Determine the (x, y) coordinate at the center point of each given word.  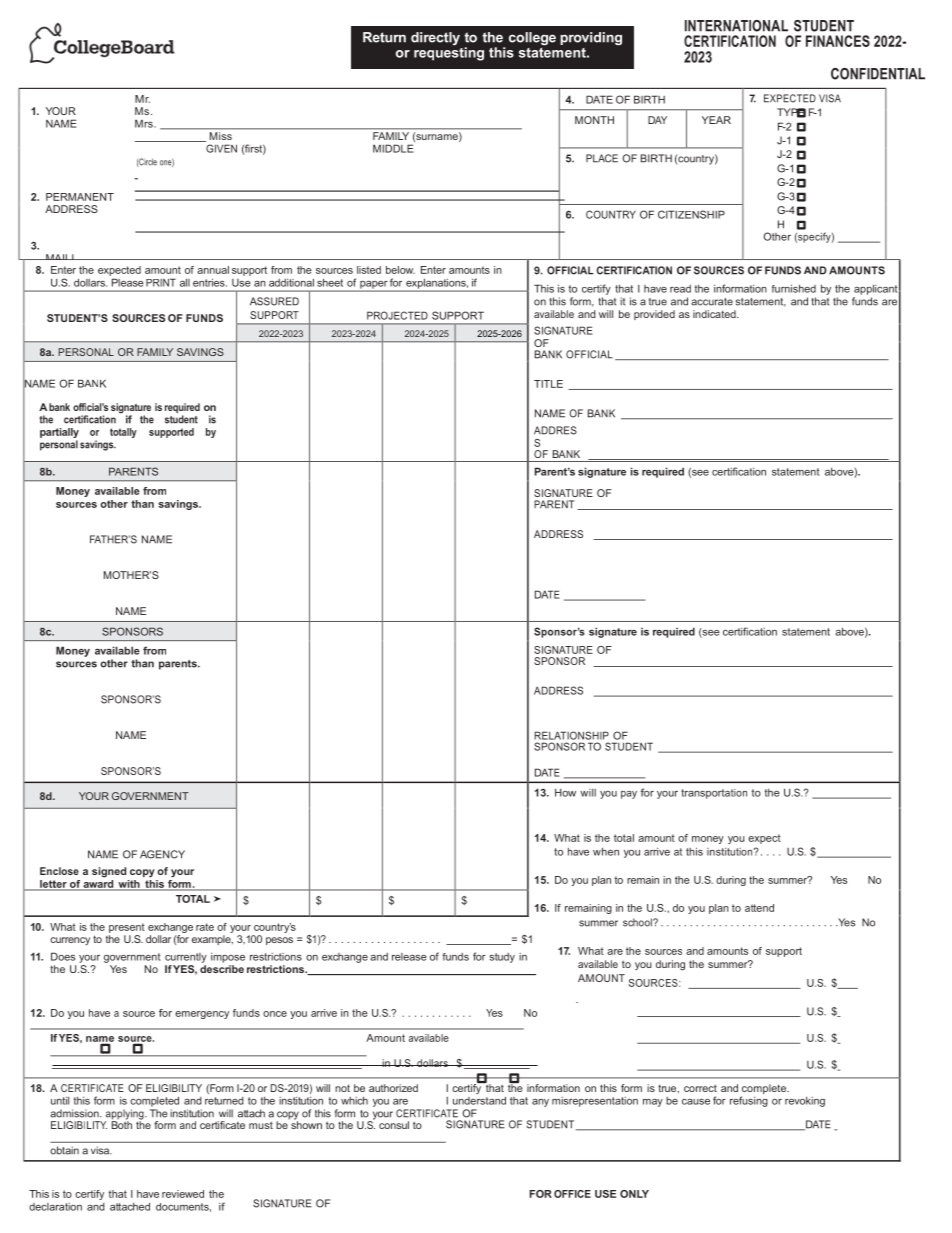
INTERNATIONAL (736, 26)
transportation (714, 794)
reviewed (183, 1194)
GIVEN (221, 148)
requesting (449, 54)
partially (59, 433)
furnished (794, 288)
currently (186, 958)
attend (759, 908)
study (502, 958)
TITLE (548, 384)
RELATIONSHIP (571, 735)
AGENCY (162, 854)
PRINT (161, 282)
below (400, 270)
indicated (715, 314)
